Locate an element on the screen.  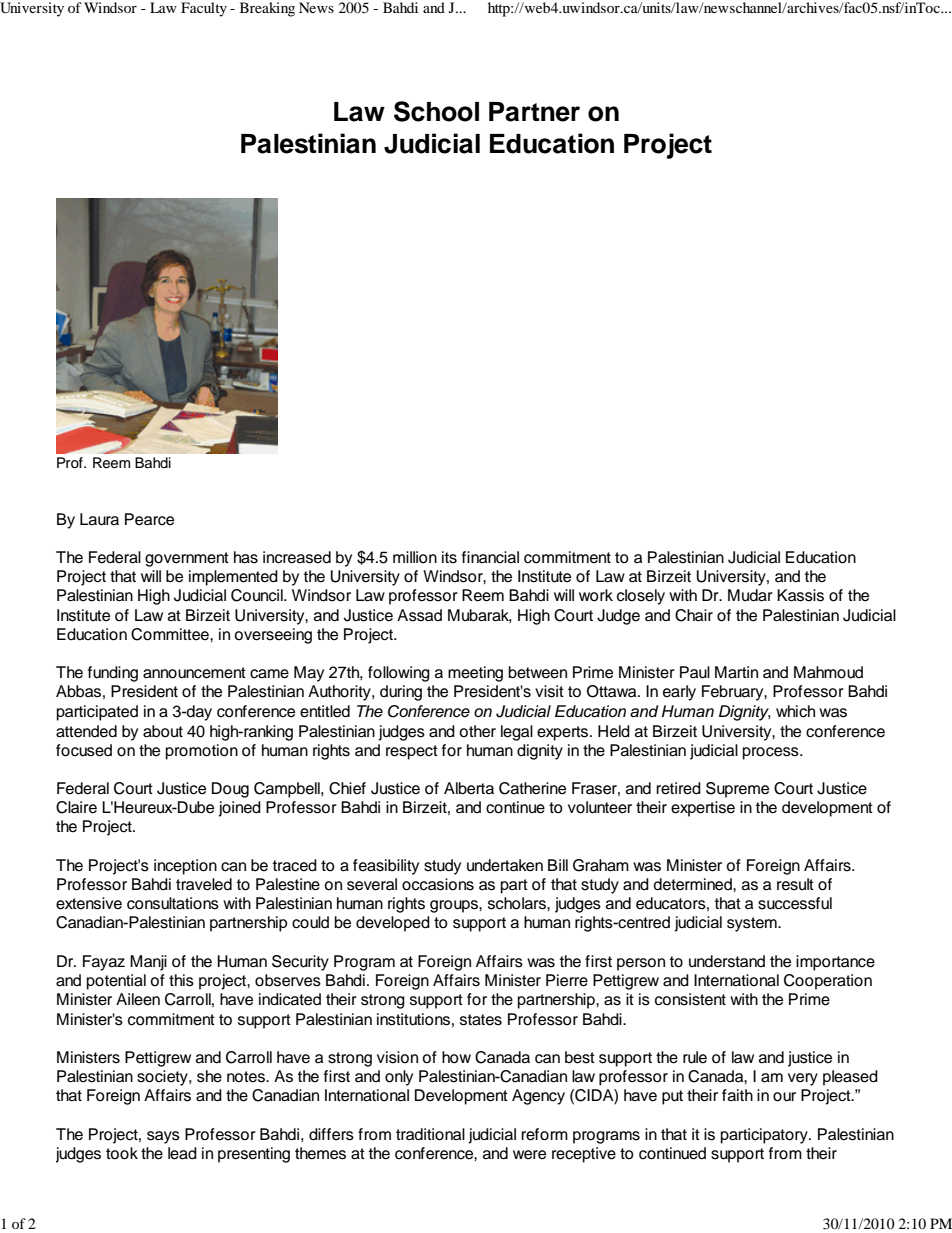
Chair is located at coordinates (694, 615).
